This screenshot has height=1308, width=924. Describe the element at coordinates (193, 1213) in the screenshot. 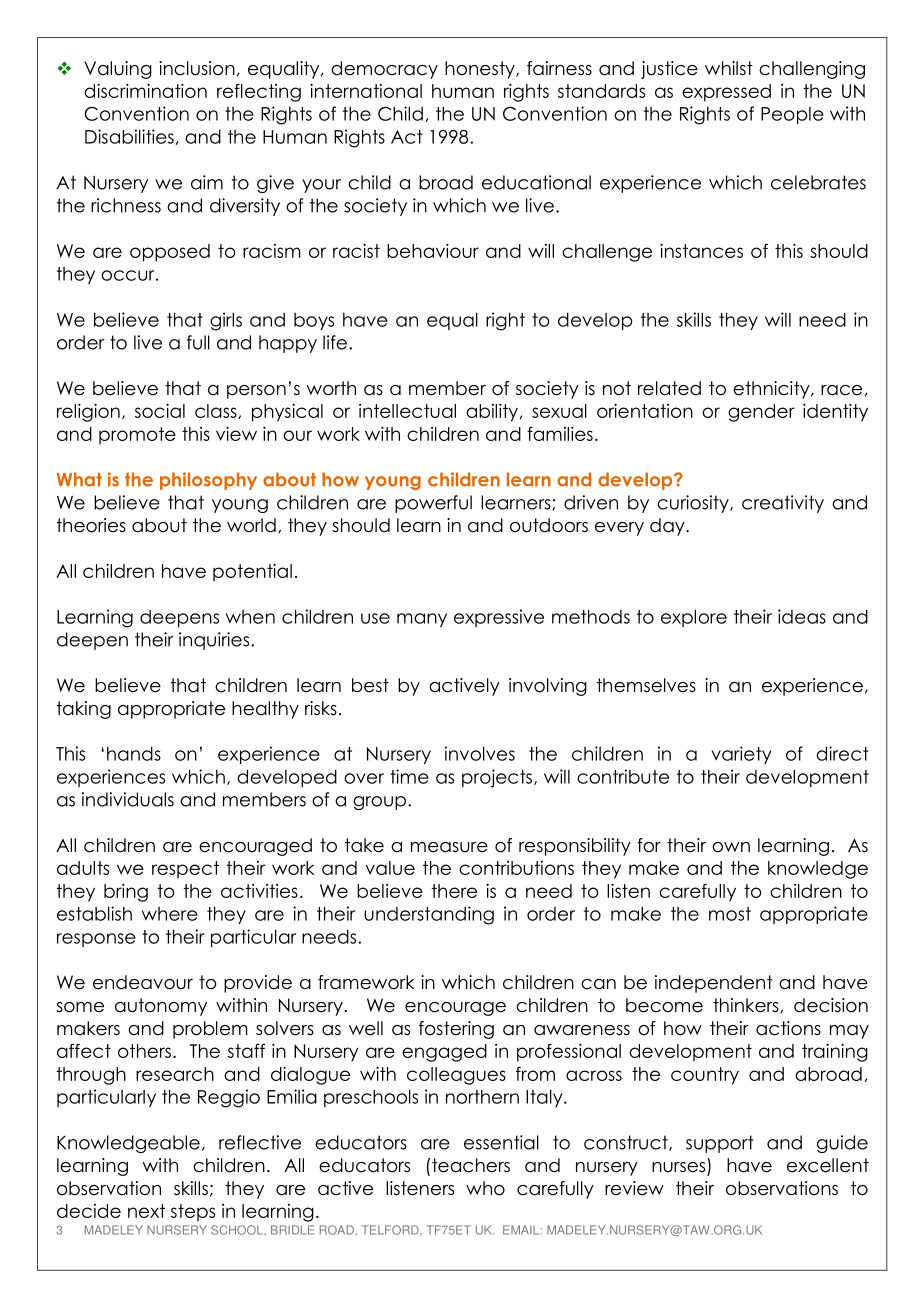

I see `steps` at that location.
